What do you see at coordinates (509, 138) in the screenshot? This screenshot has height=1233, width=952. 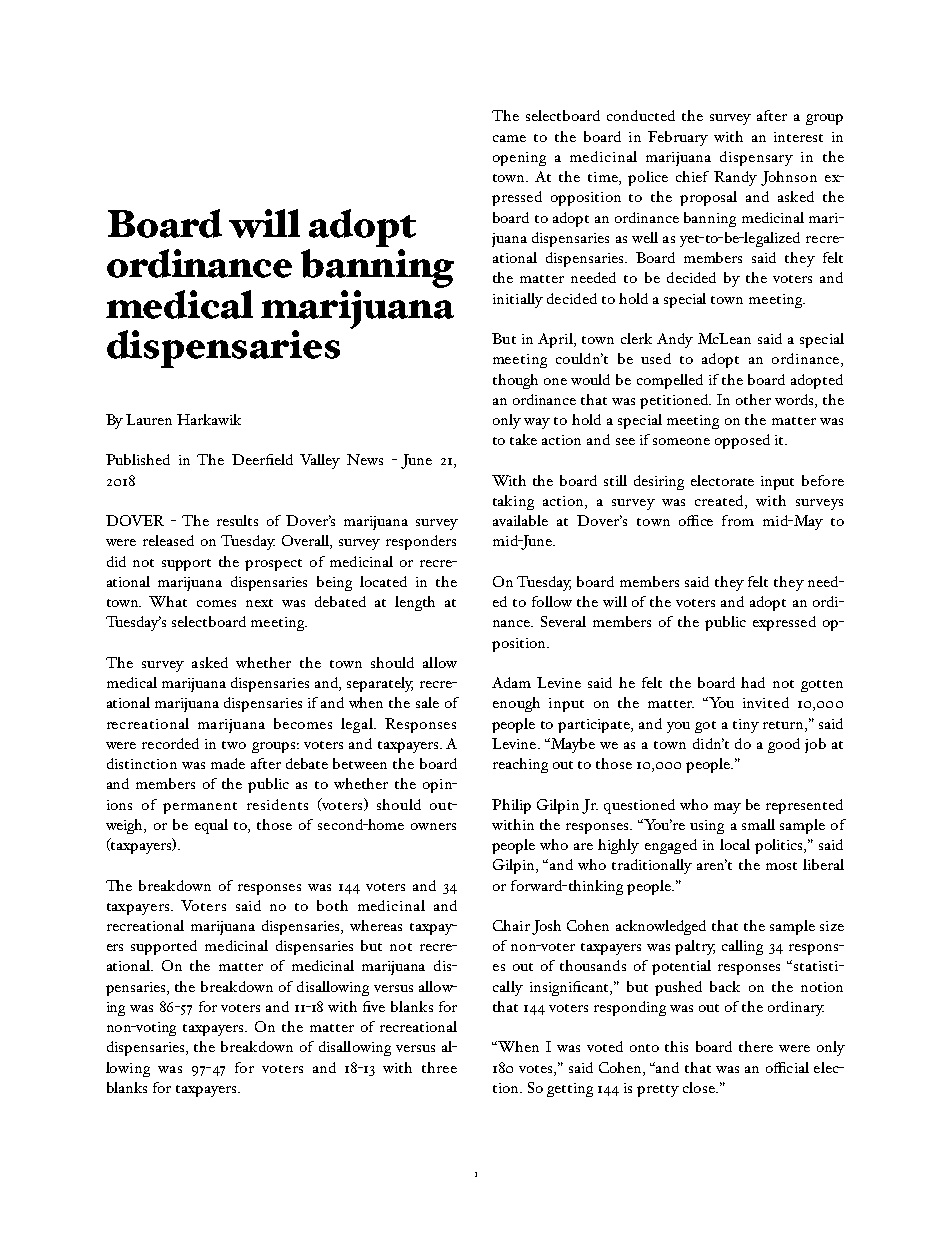 I see `came` at bounding box center [509, 138].
